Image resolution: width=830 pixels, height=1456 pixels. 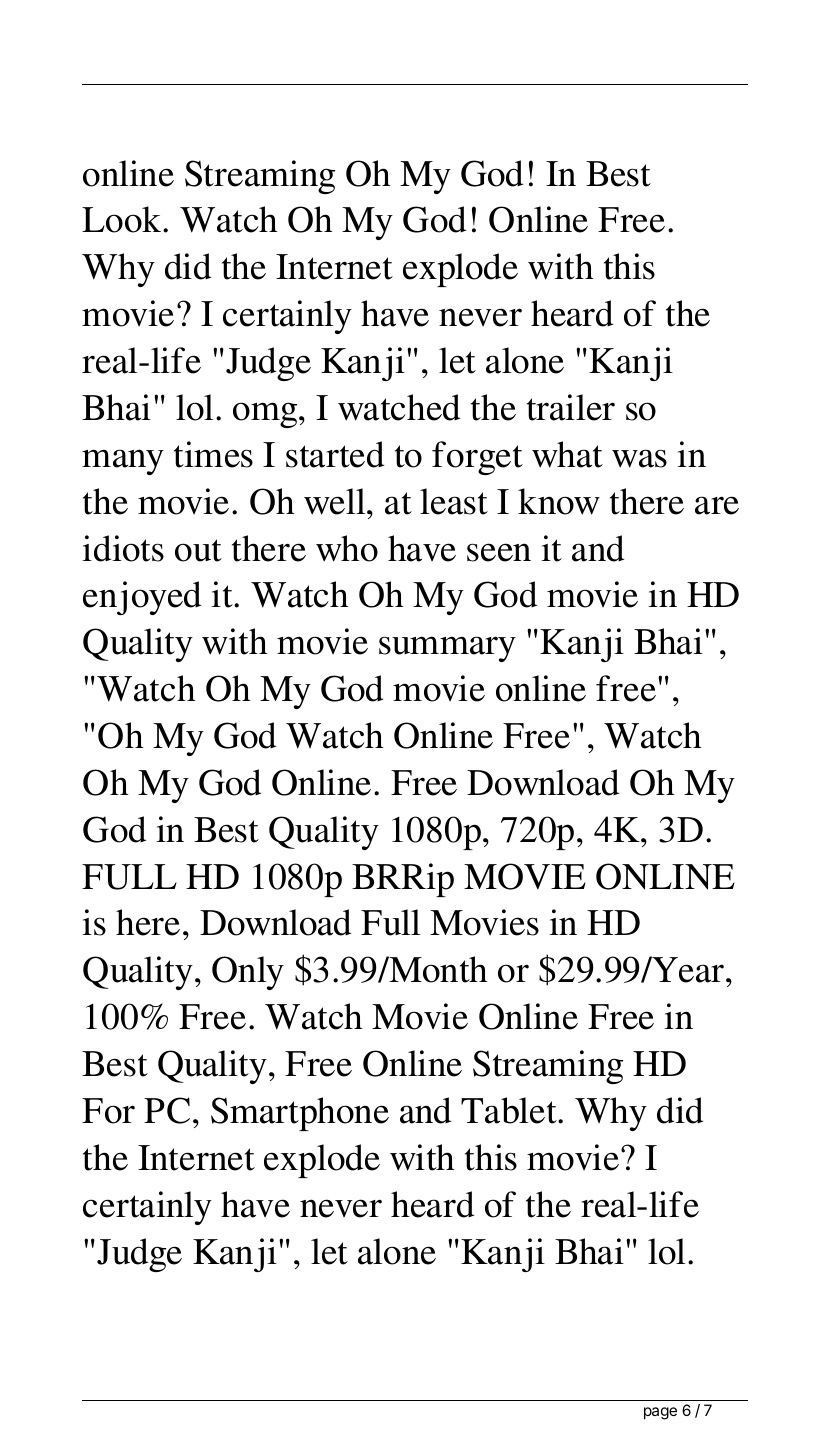 I want to click on Only, so click(x=248, y=973).
